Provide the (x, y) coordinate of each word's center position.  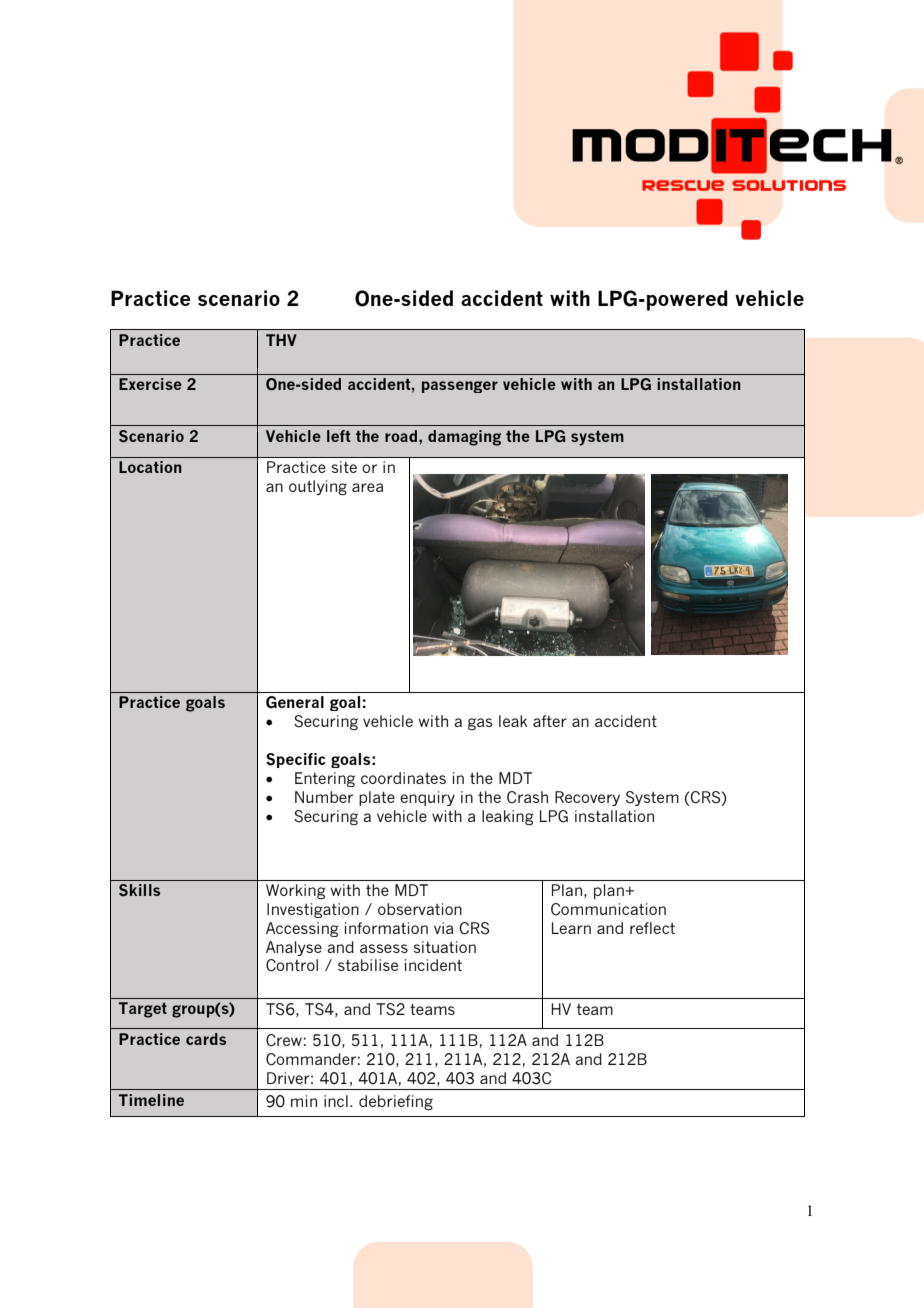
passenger (460, 387)
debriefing (396, 1102)
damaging (464, 438)
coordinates (403, 778)
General (295, 702)
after (550, 721)
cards (206, 1039)
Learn (571, 928)
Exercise (150, 384)
